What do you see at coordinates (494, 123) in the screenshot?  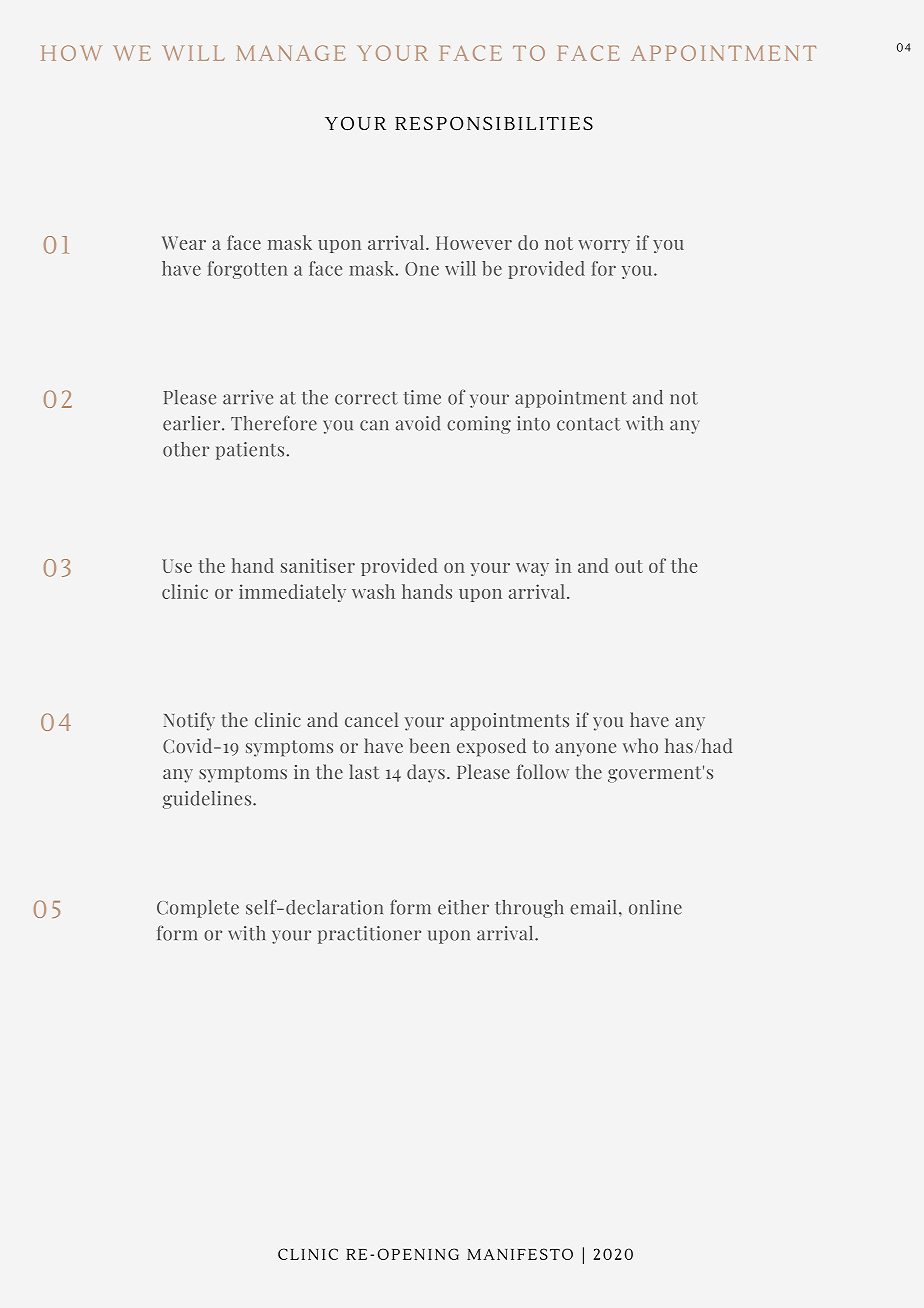 I see `RESPONSIBILITIES` at bounding box center [494, 123].
